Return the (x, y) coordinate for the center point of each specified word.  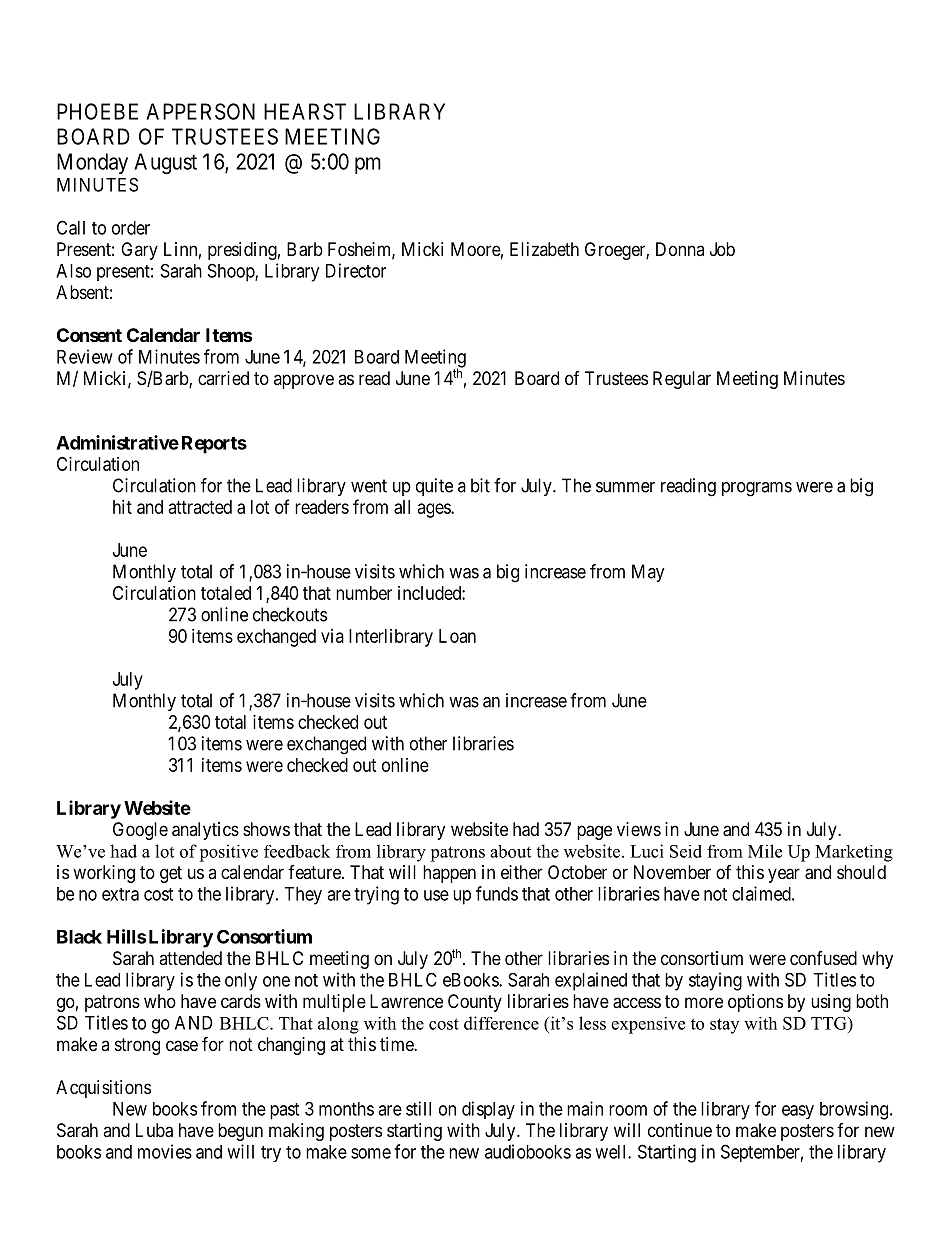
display (488, 1110)
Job (722, 249)
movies (165, 1151)
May (648, 573)
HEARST (305, 111)
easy (798, 1112)
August (165, 163)
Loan (457, 636)
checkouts (290, 614)
